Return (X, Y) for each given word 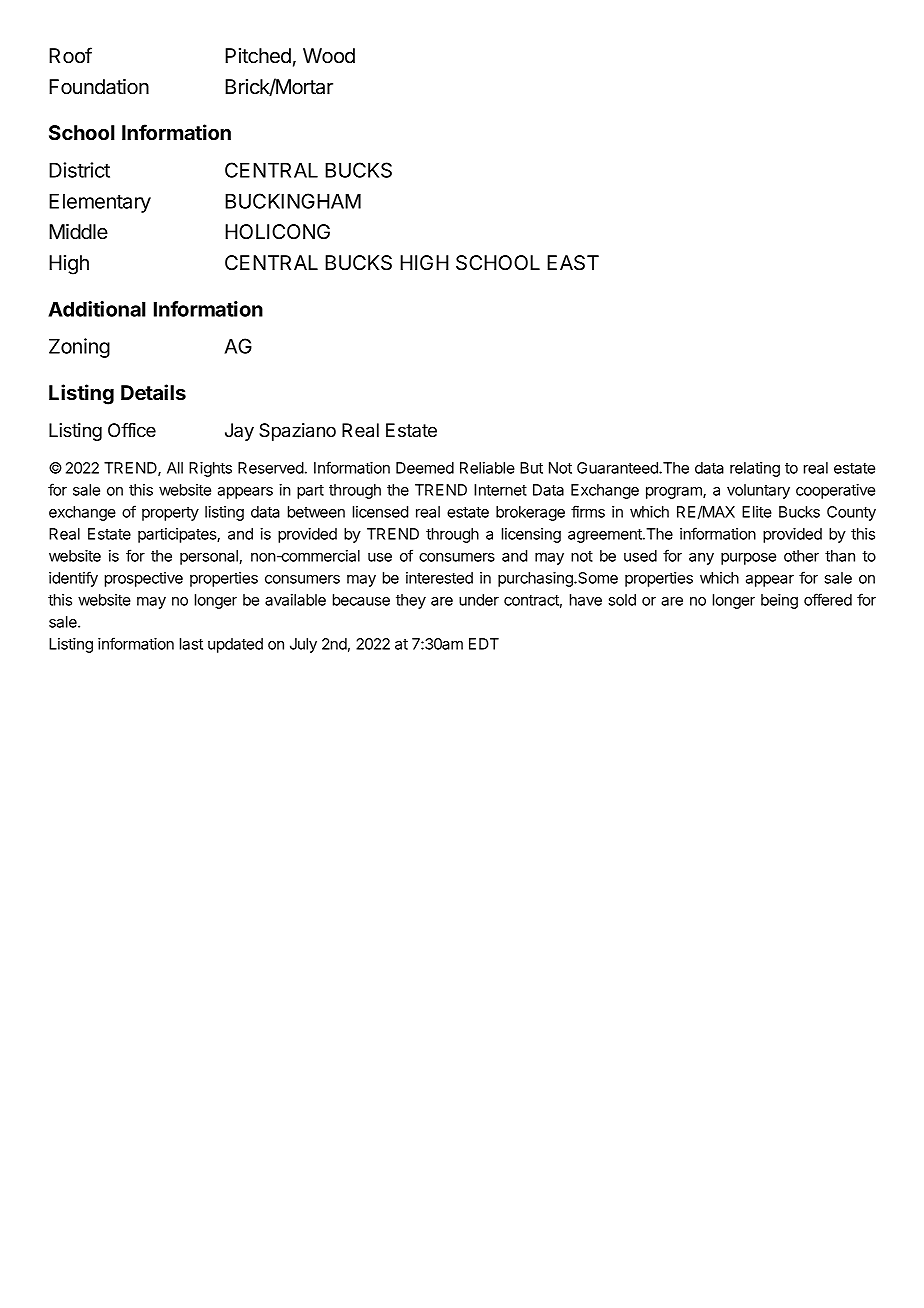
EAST (573, 263)
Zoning (79, 348)
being (779, 601)
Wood (329, 56)
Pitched (258, 56)
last (191, 644)
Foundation (99, 87)
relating (755, 469)
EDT (484, 644)
